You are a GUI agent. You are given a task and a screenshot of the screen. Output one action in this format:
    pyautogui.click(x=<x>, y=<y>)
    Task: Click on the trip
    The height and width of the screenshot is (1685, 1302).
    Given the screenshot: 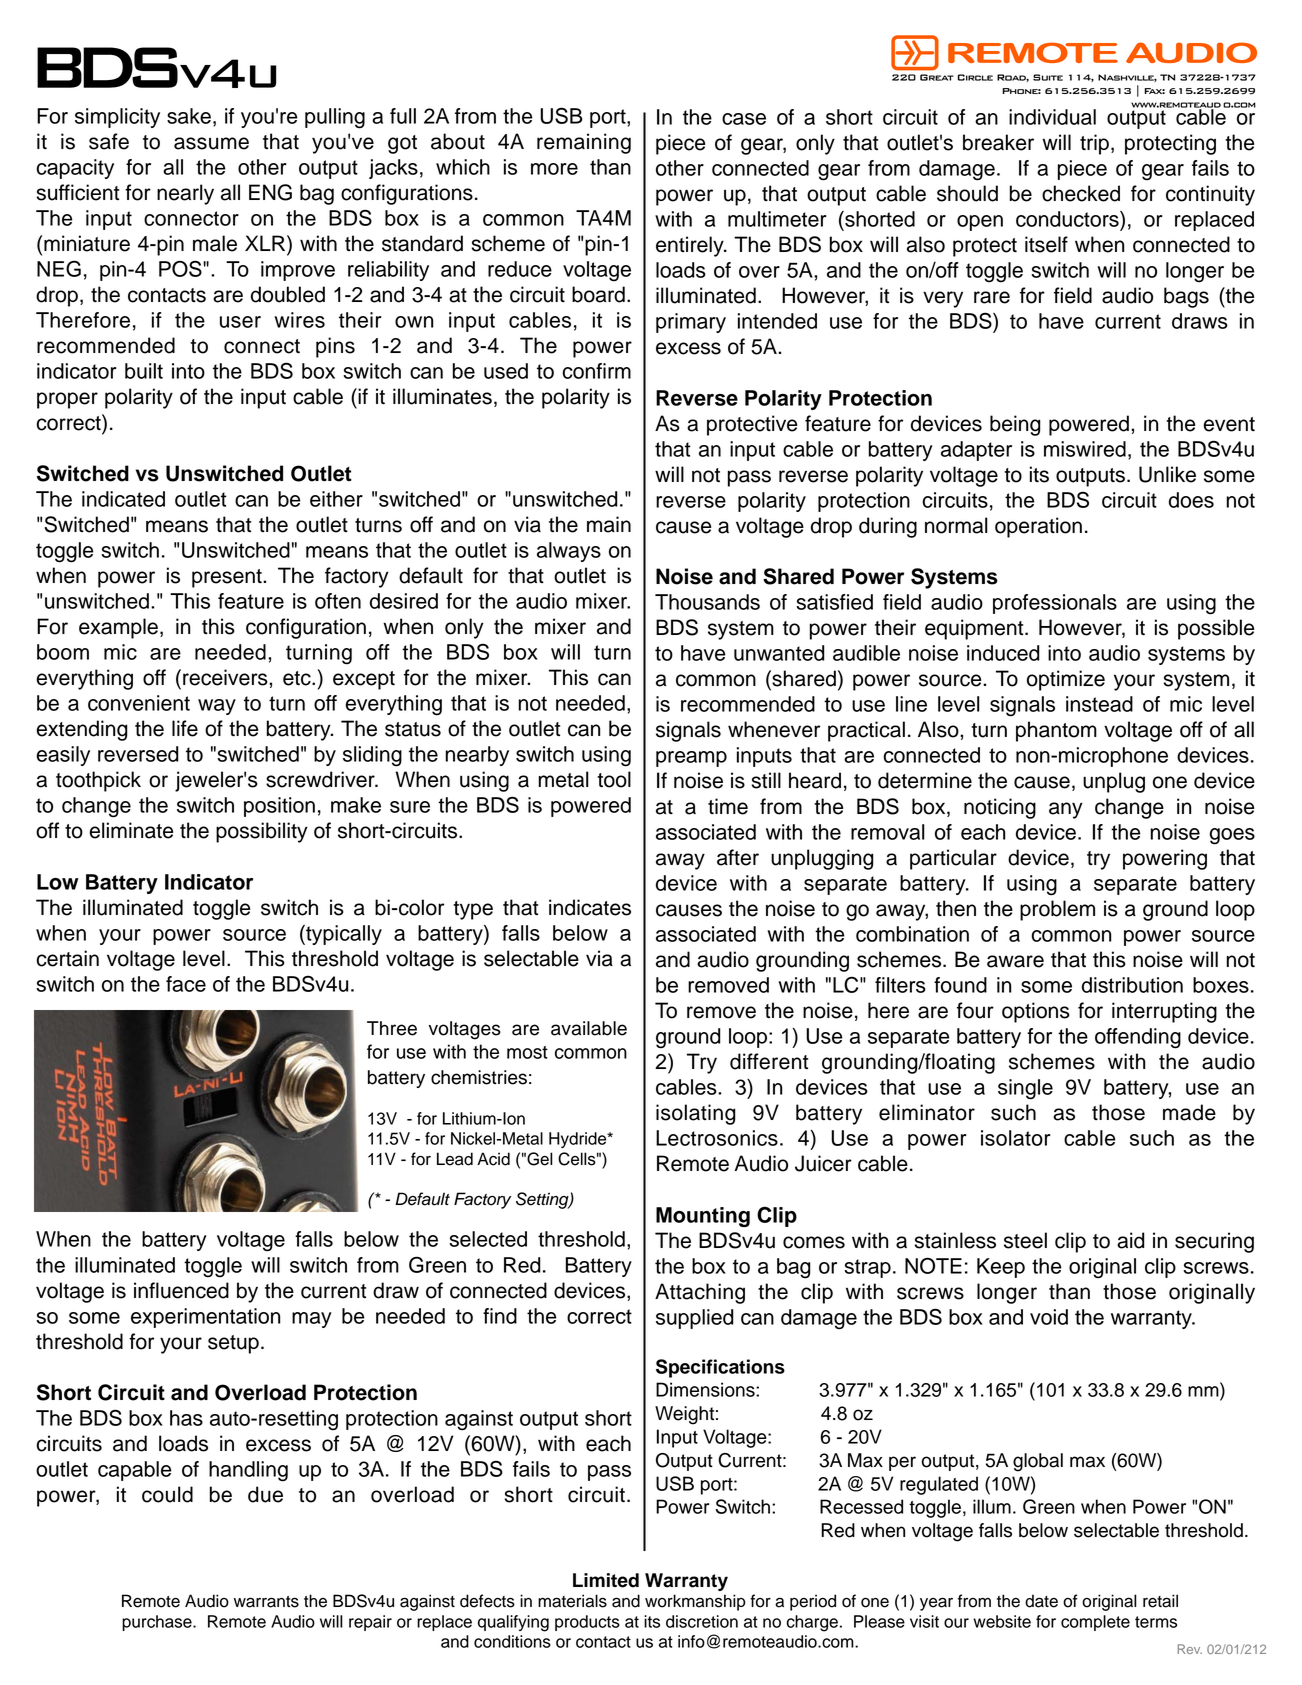 What is the action you would take?
    pyautogui.click(x=1094, y=144)
